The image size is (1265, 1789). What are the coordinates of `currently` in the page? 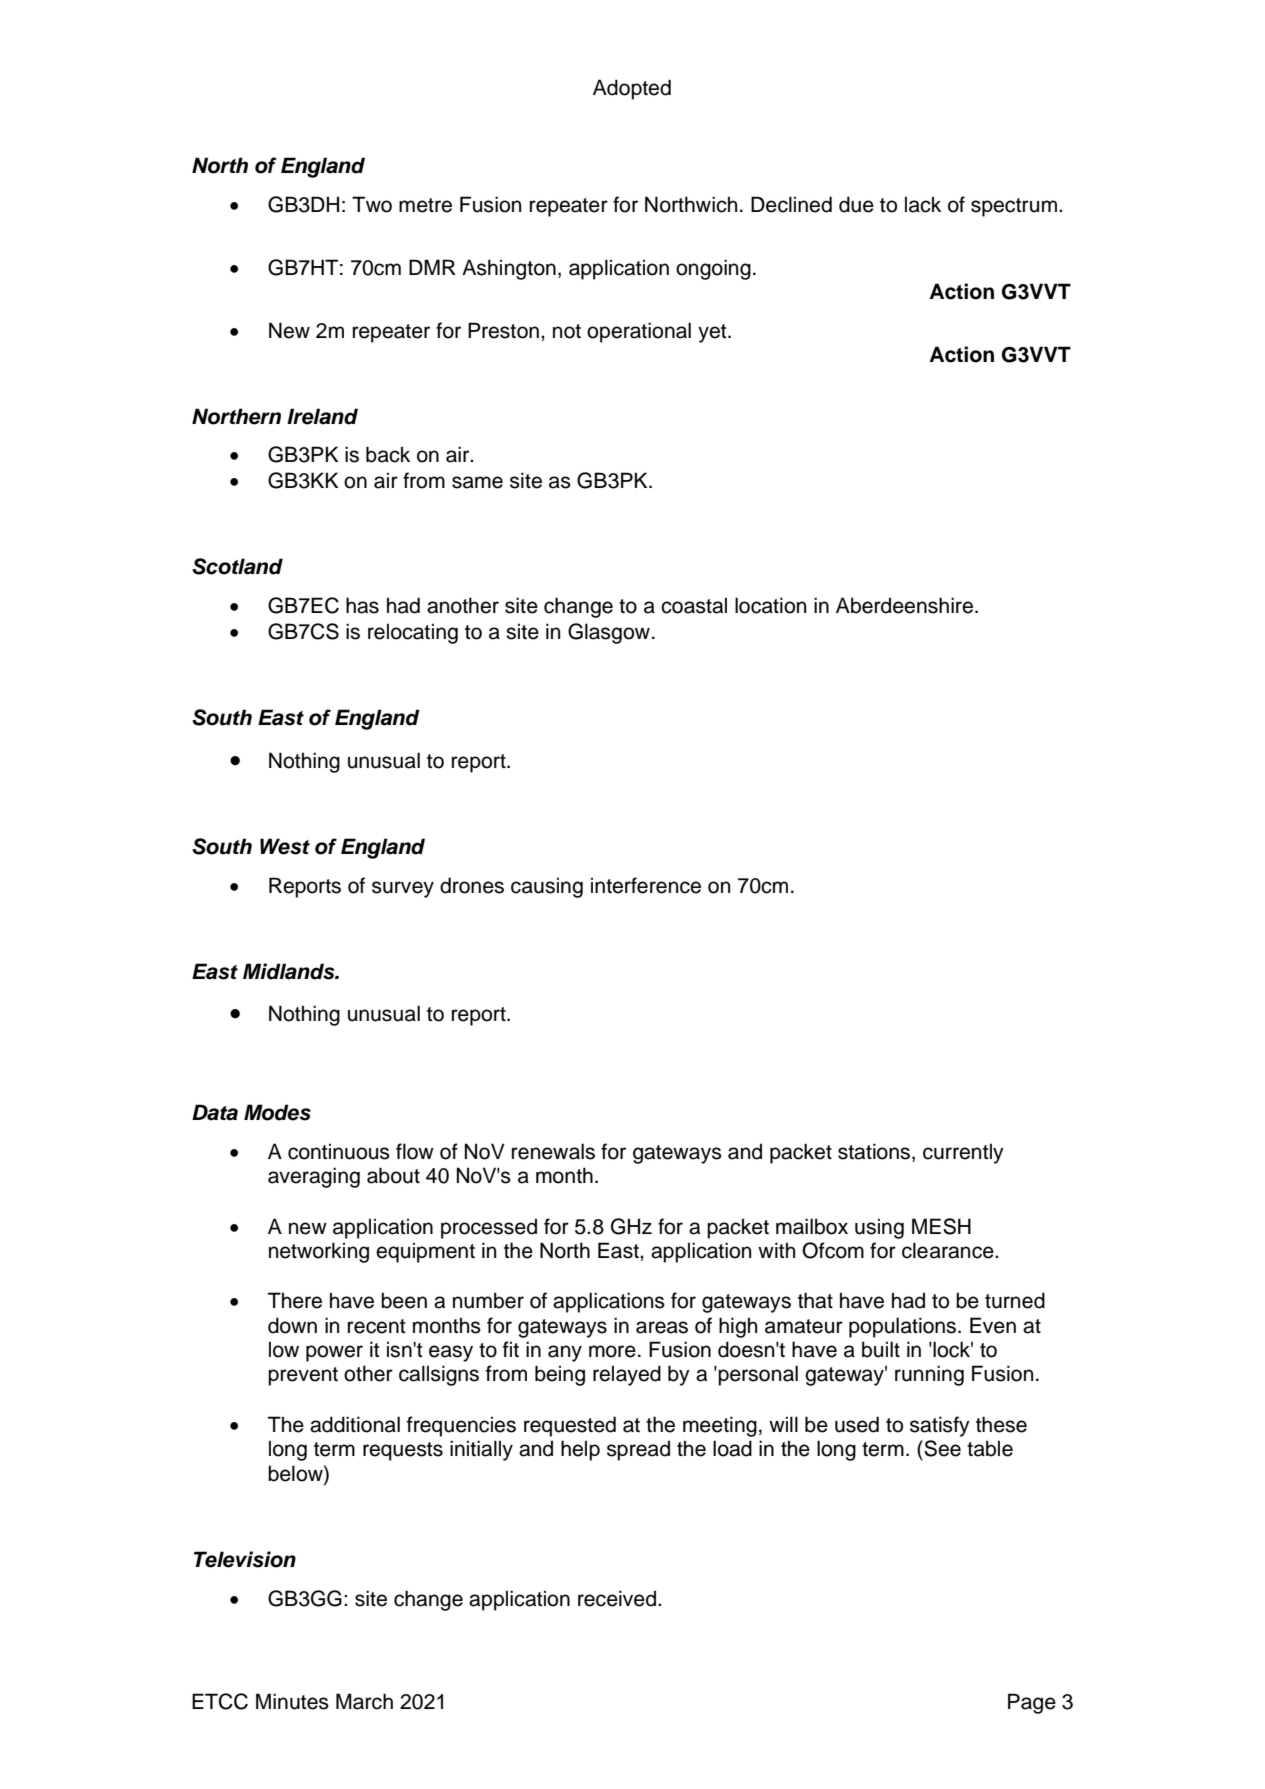 It's located at (963, 1153).
